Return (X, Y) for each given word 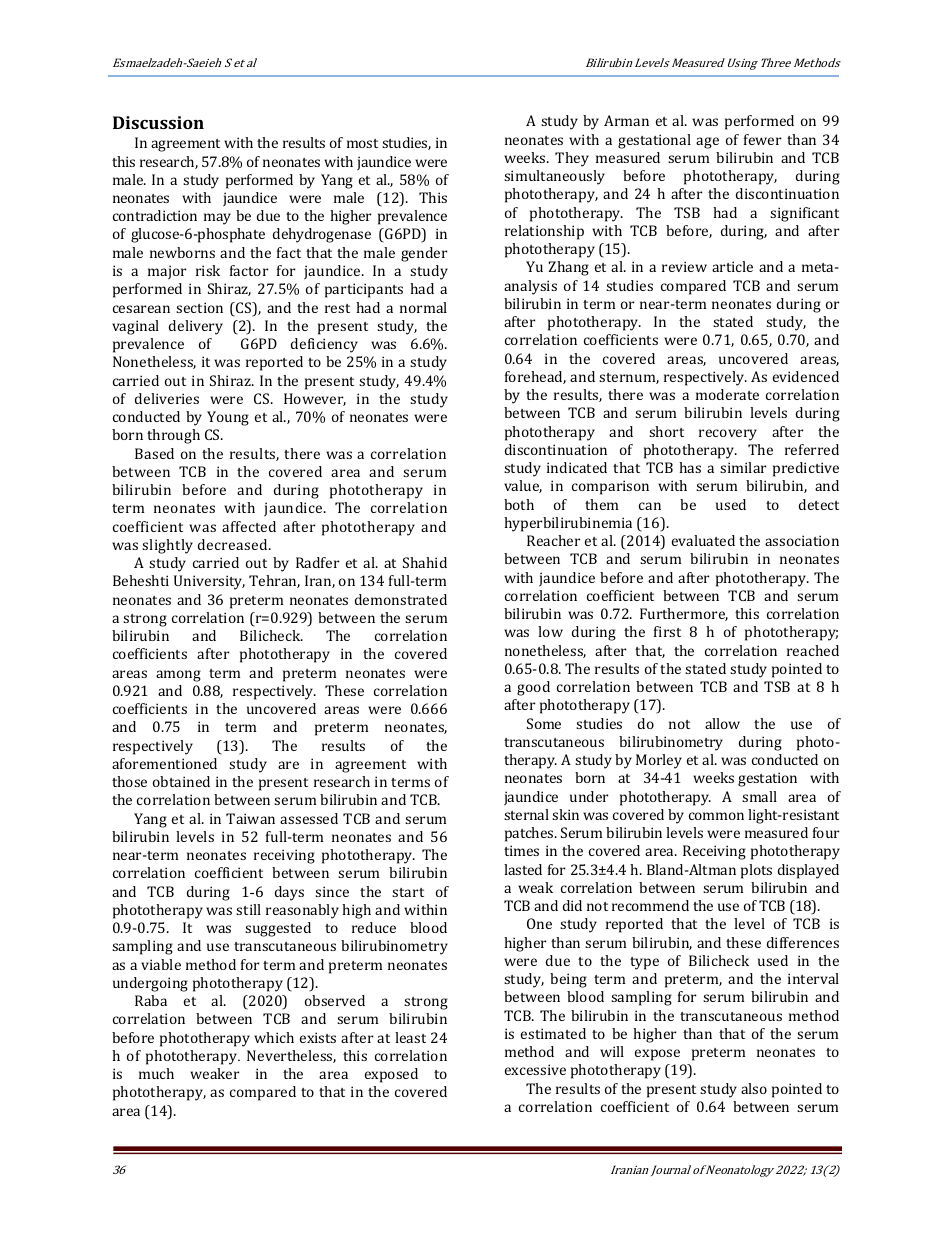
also (754, 1088)
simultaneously (554, 177)
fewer (762, 139)
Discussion (158, 122)
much (156, 1073)
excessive (535, 1069)
